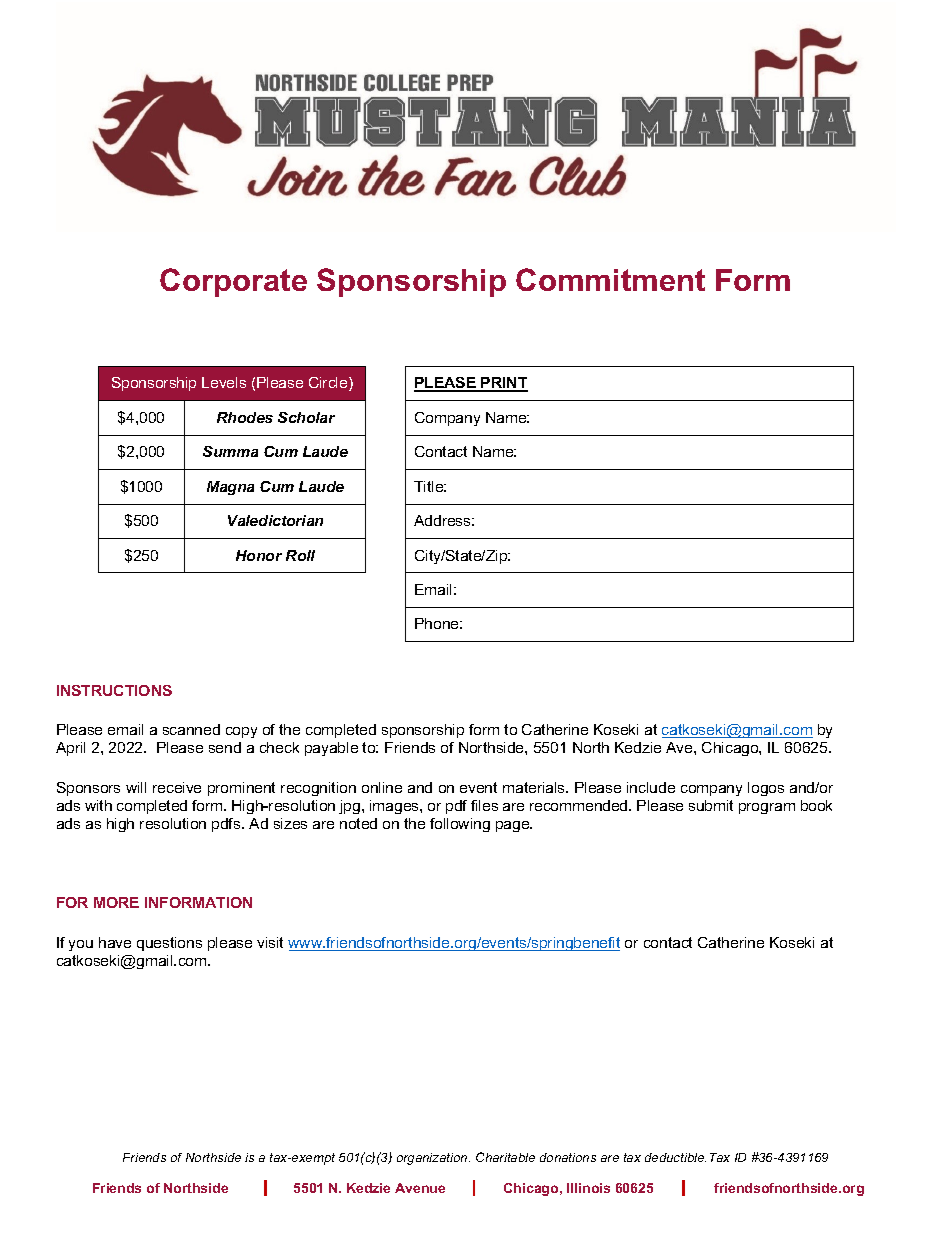  What do you see at coordinates (610, 279) in the document?
I see `Commitment` at bounding box center [610, 279].
